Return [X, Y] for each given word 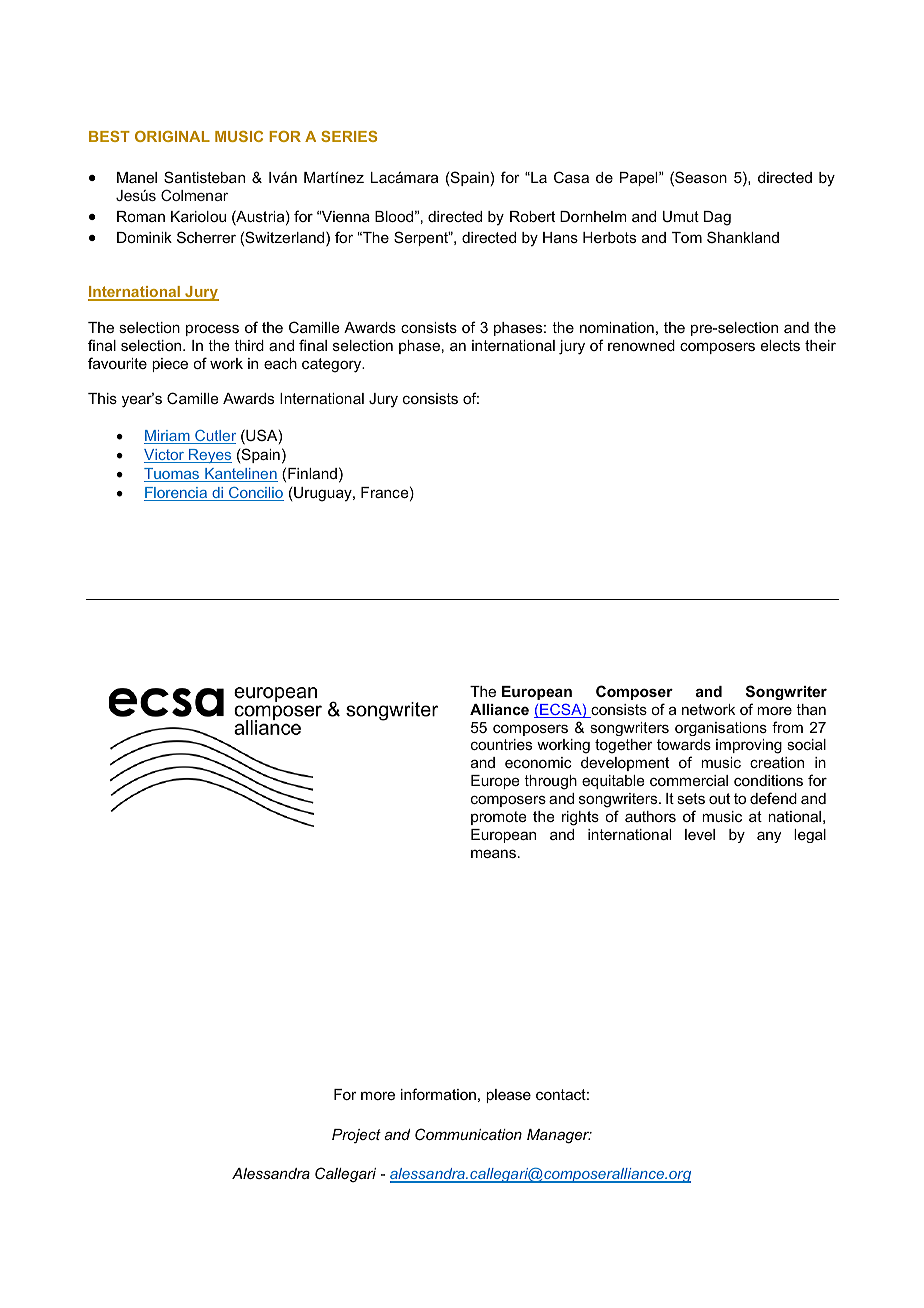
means [493, 853]
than [811, 709]
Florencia [177, 494]
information [438, 1094]
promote [499, 818]
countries [501, 744]
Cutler [214, 437]
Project [356, 1136]
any [769, 837]
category [333, 365]
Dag [717, 218]
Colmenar [194, 195]
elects [780, 345]
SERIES [349, 136]
